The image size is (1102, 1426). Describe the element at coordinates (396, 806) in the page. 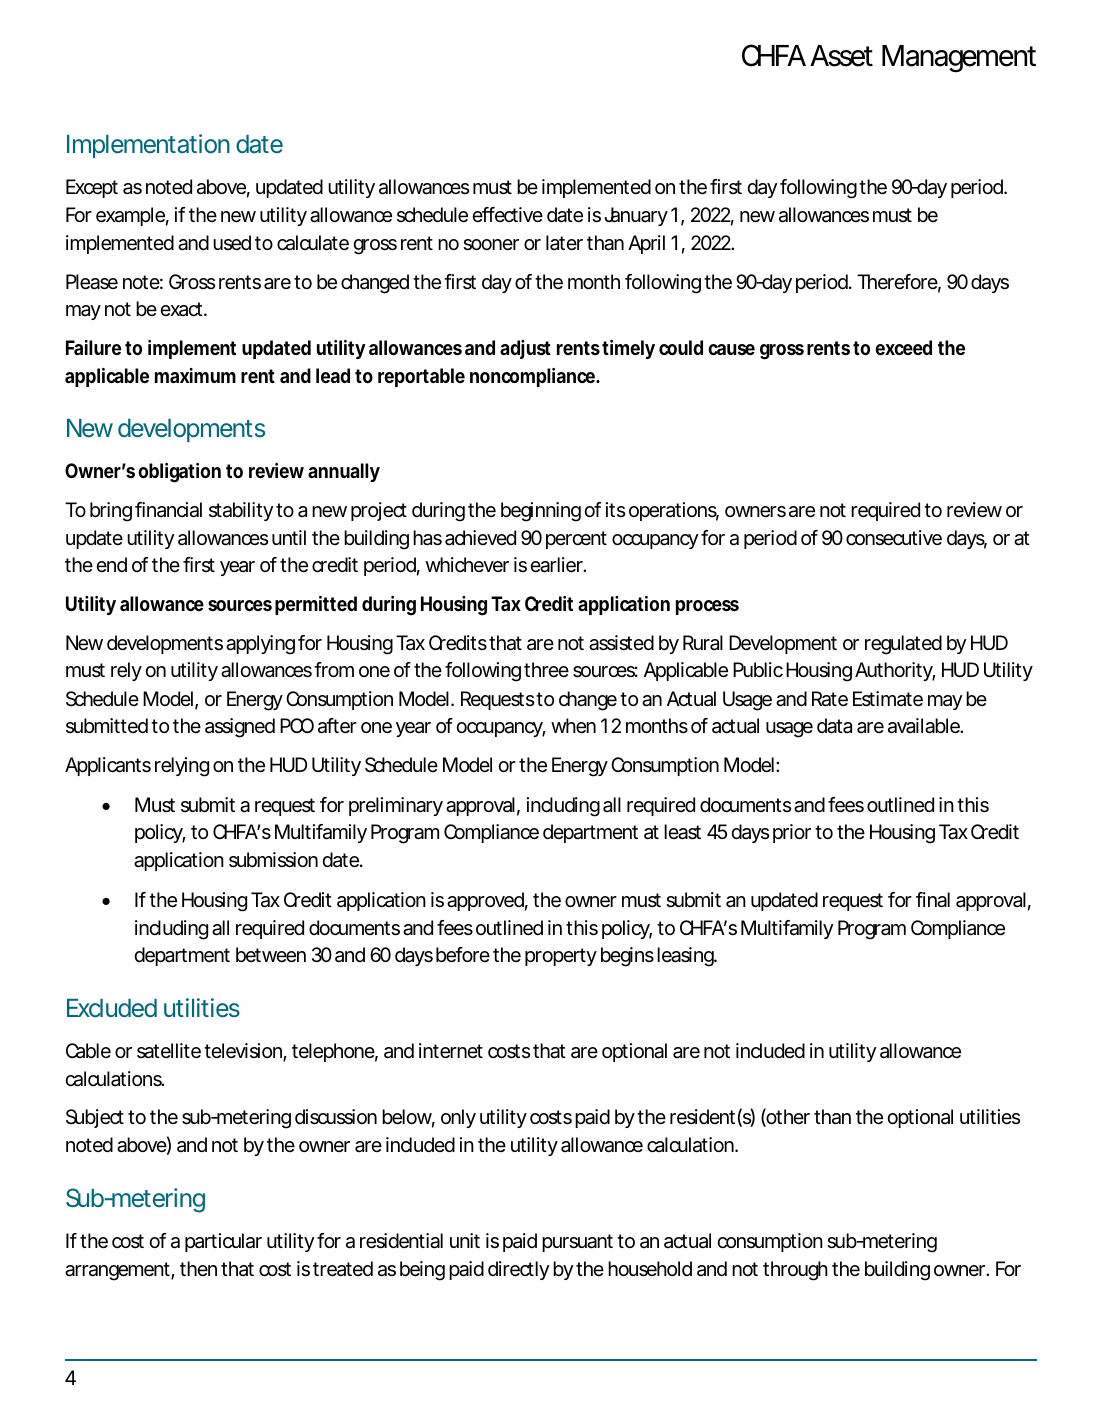

I see `preliminary` at that location.
